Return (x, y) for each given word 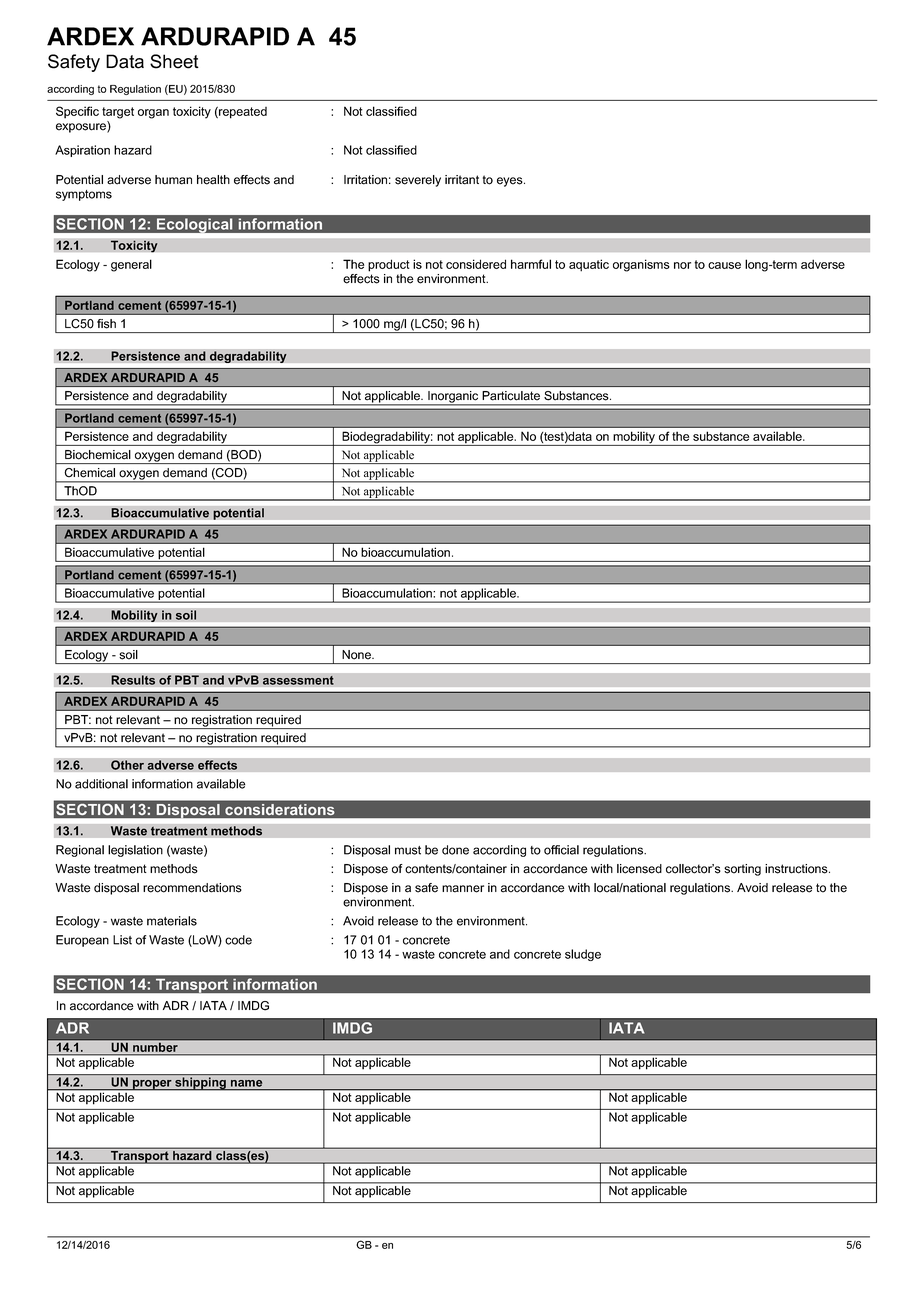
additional (101, 784)
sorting (742, 870)
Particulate (511, 396)
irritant (462, 180)
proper (152, 1085)
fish (106, 324)
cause (724, 265)
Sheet (174, 61)
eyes (511, 182)
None (357, 655)
